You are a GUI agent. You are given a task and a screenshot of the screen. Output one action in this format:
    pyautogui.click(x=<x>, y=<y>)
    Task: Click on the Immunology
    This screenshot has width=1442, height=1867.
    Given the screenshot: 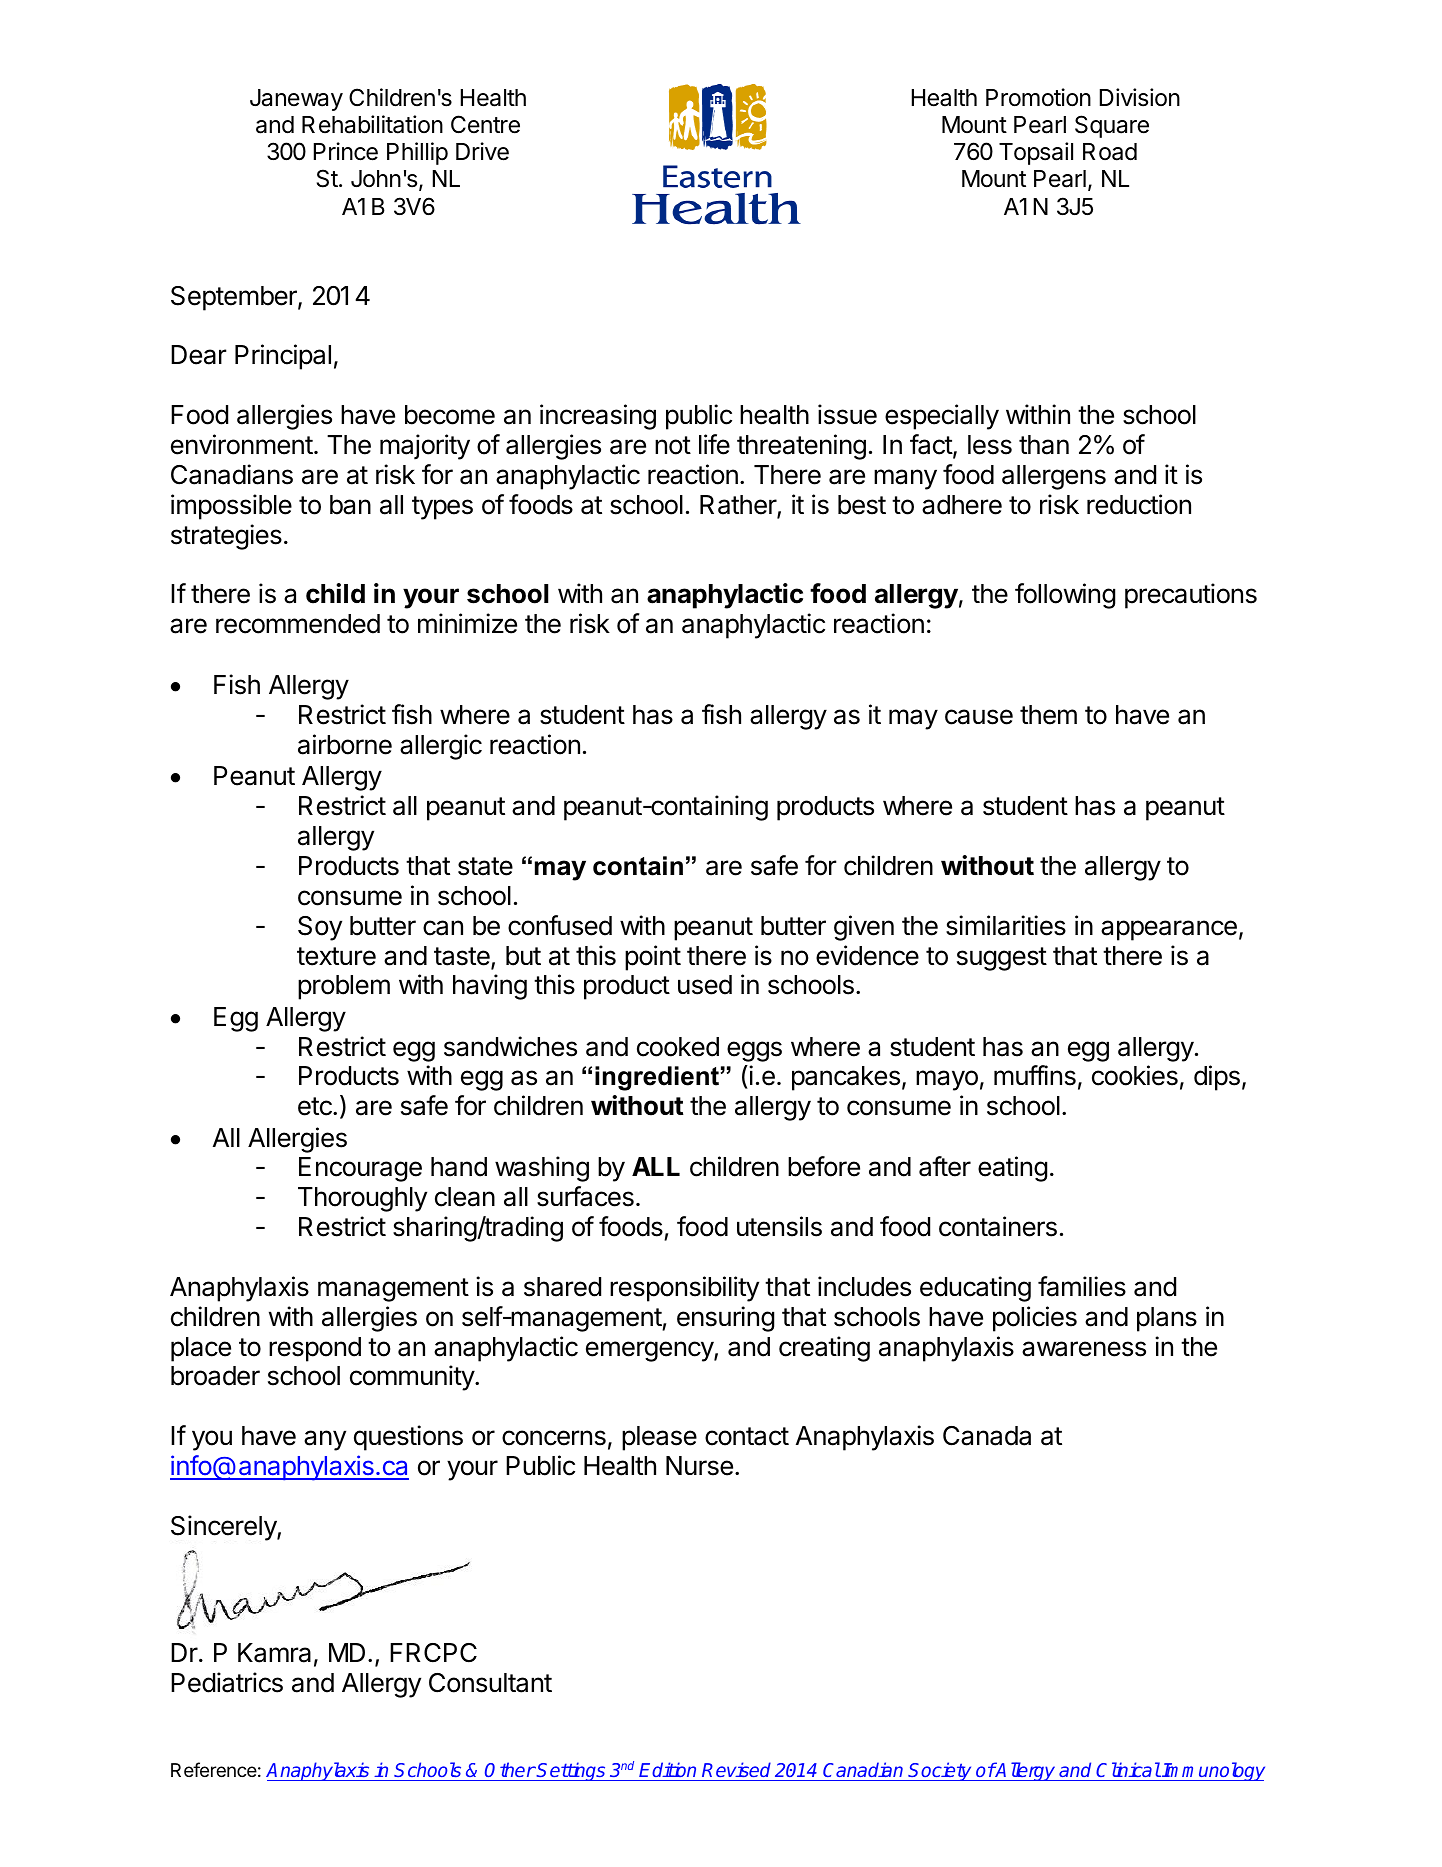 What is the action you would take?
    pyautogui.click(x=1213, y=1771)
